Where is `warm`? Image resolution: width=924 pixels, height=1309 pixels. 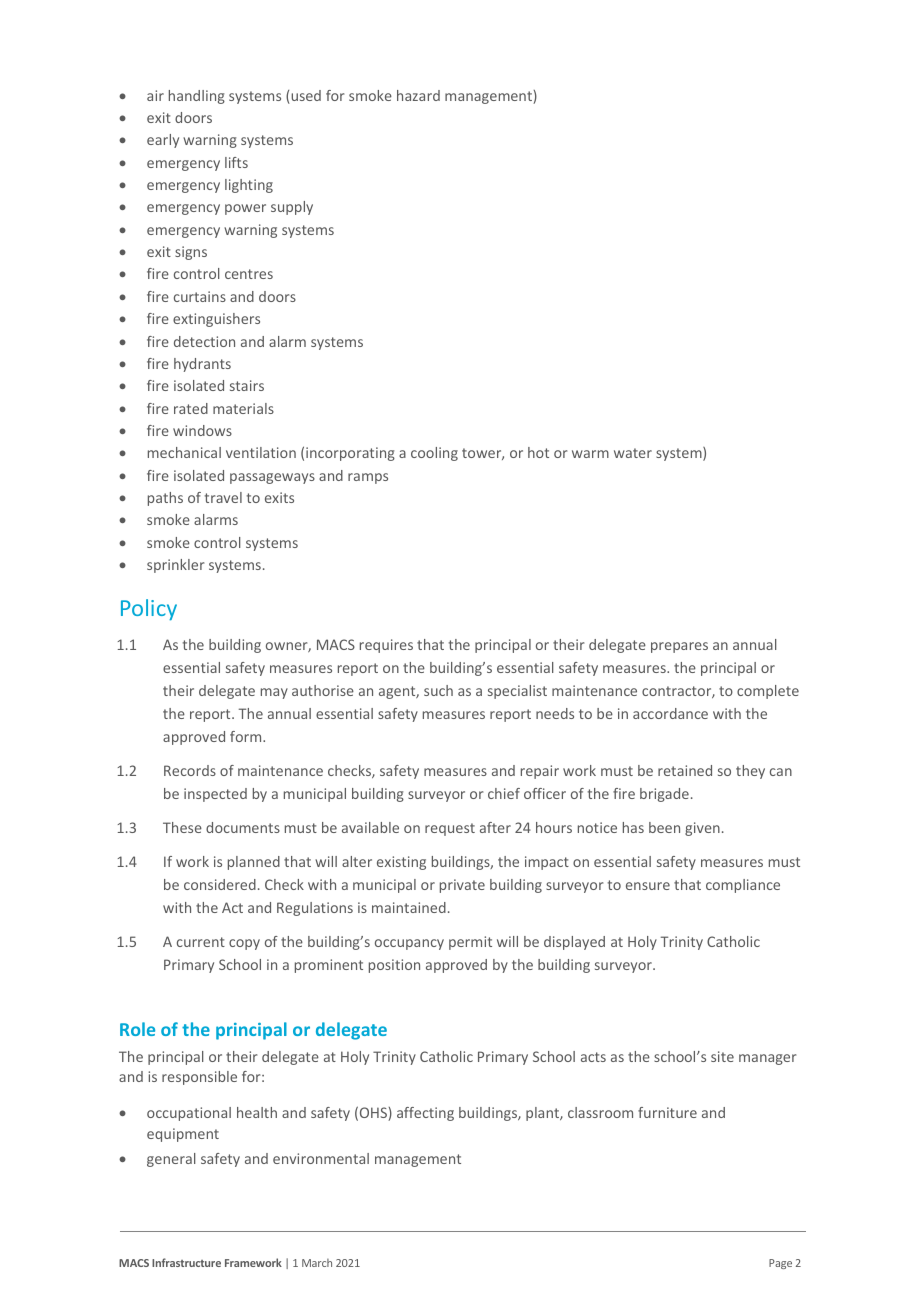
warm is located at coordinates (590, 454).
